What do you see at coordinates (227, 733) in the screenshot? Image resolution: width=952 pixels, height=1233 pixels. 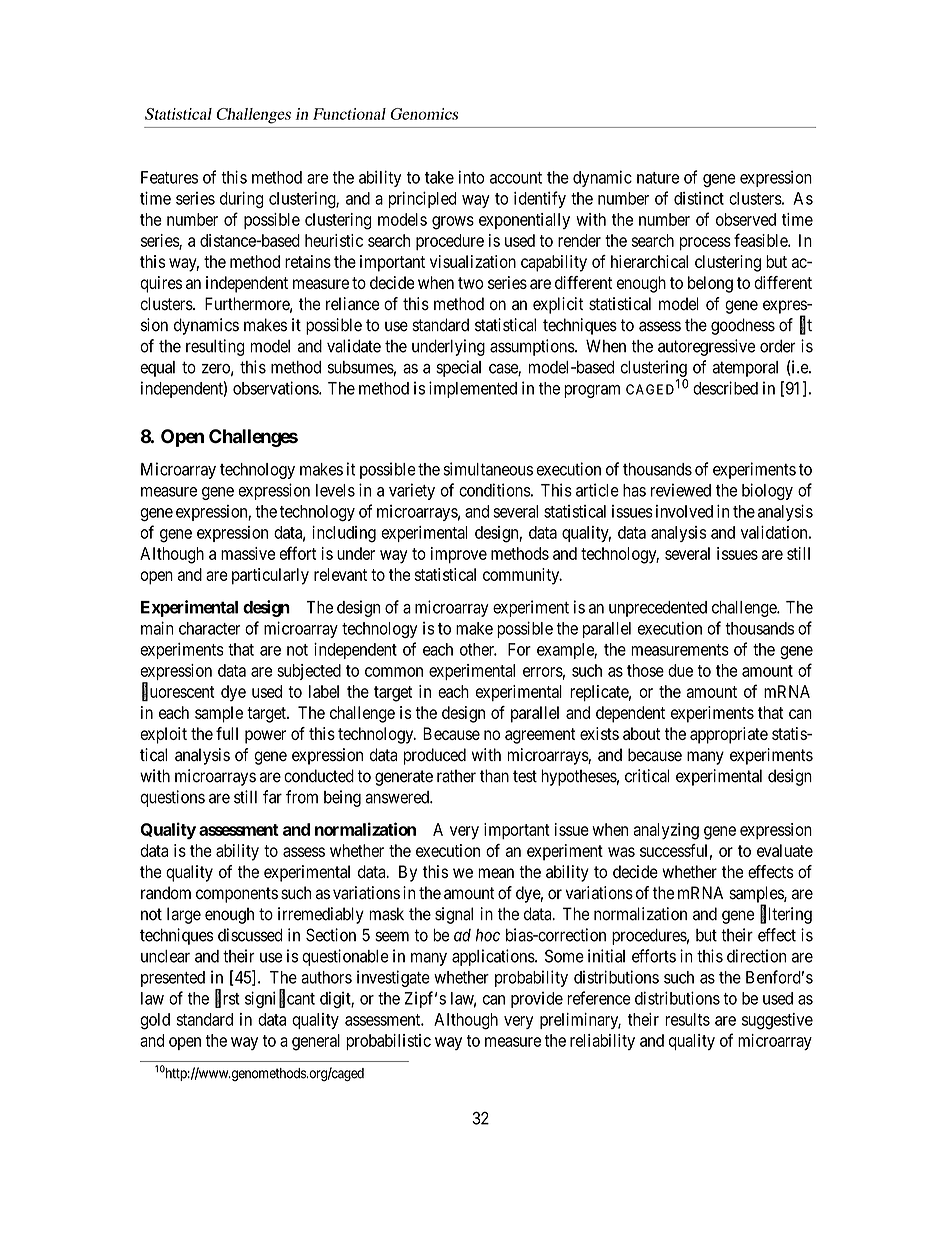 I see `full` at bounding box center [227, 733].
